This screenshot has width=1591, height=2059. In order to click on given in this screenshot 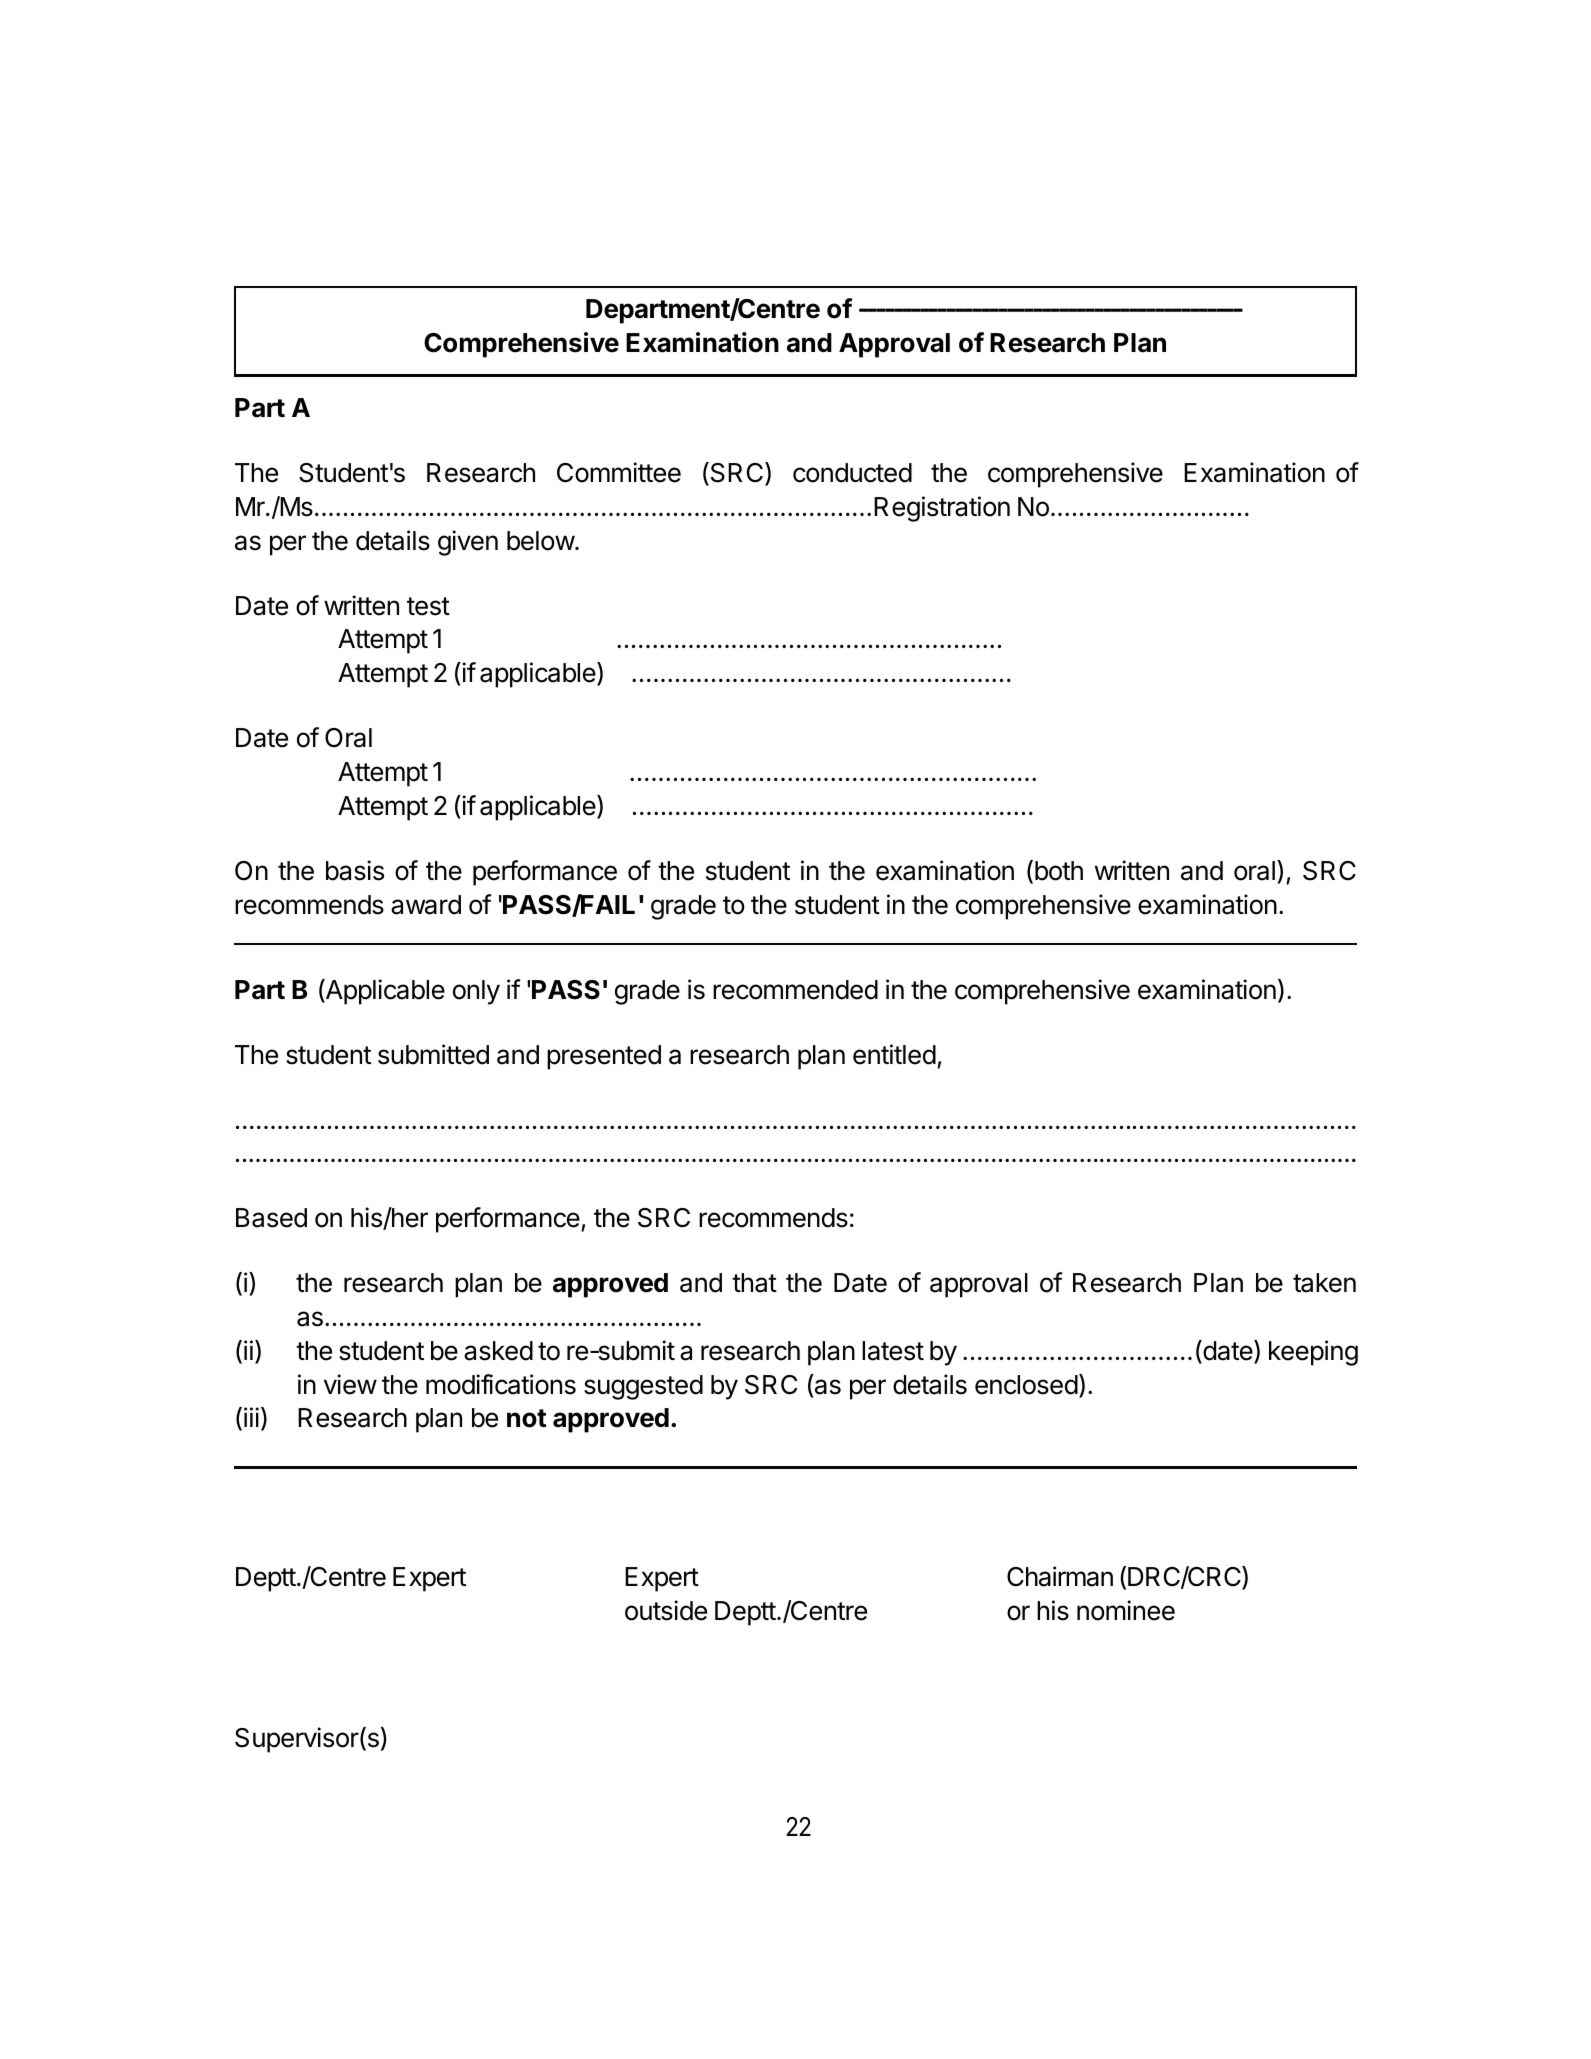, I will do `click(468, 543)`.
